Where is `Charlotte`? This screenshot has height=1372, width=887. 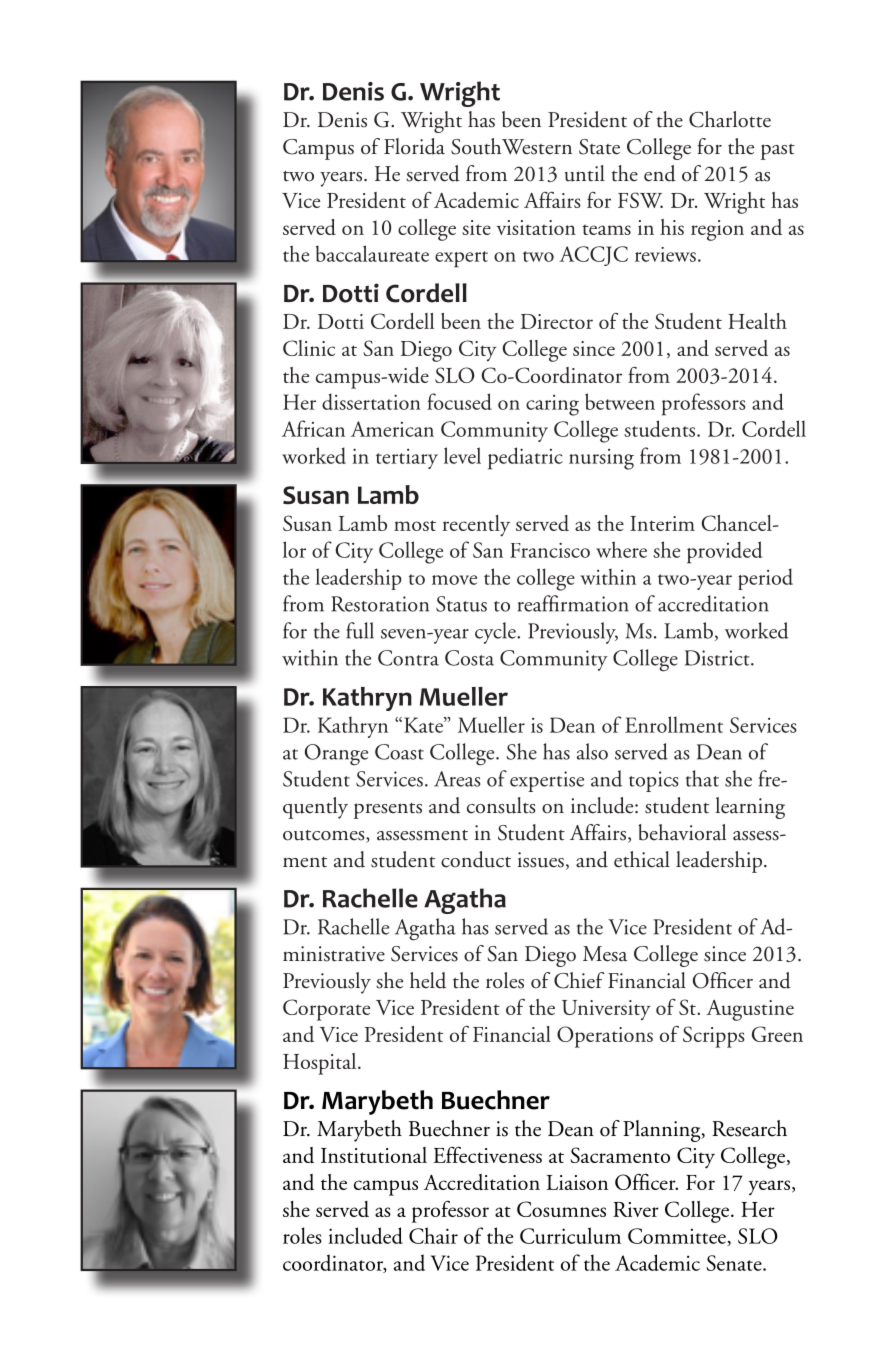 Charlotte is located at coordinates (730, 119).
